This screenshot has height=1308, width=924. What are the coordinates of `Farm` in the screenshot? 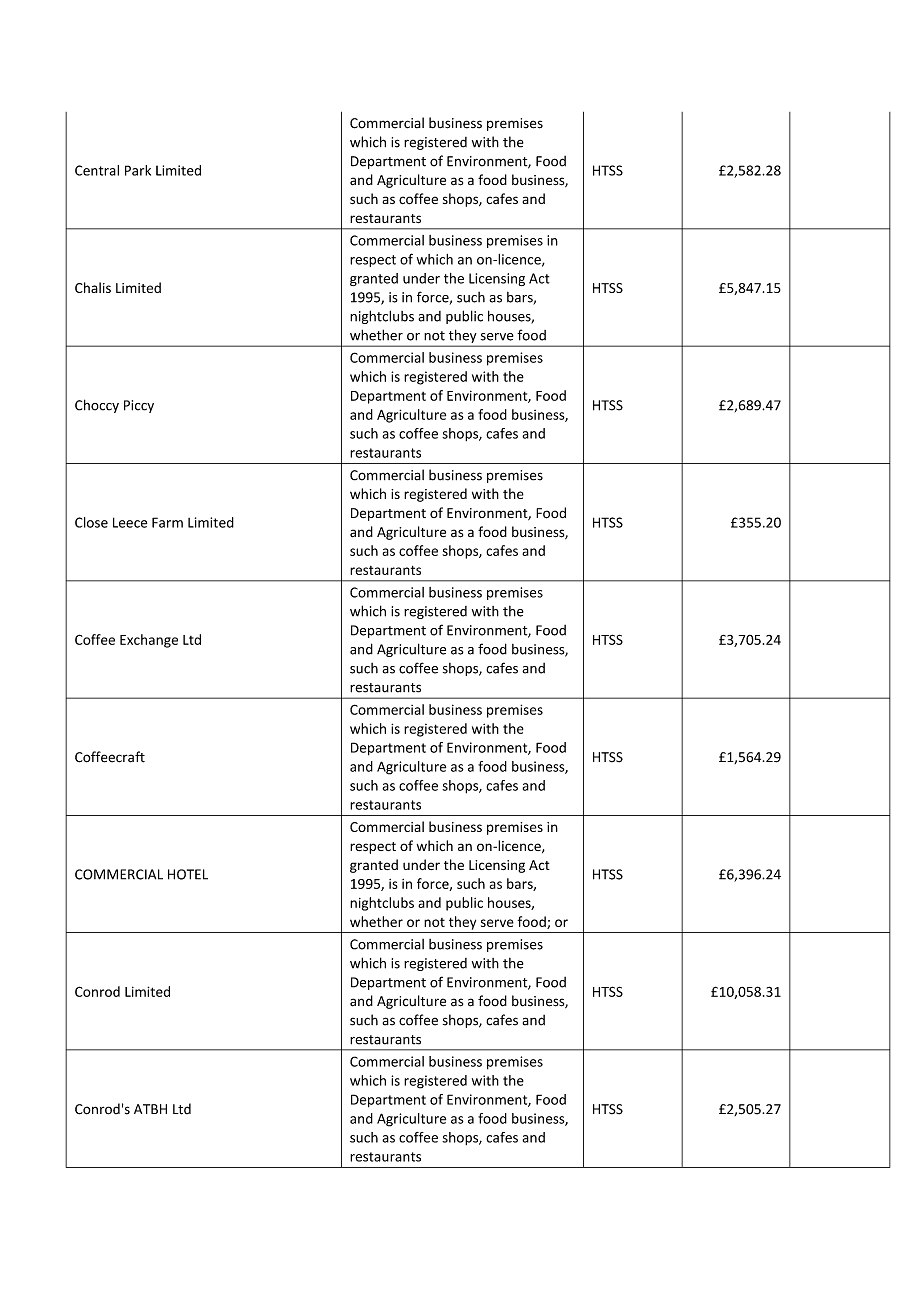 It's located at (167, 522).
